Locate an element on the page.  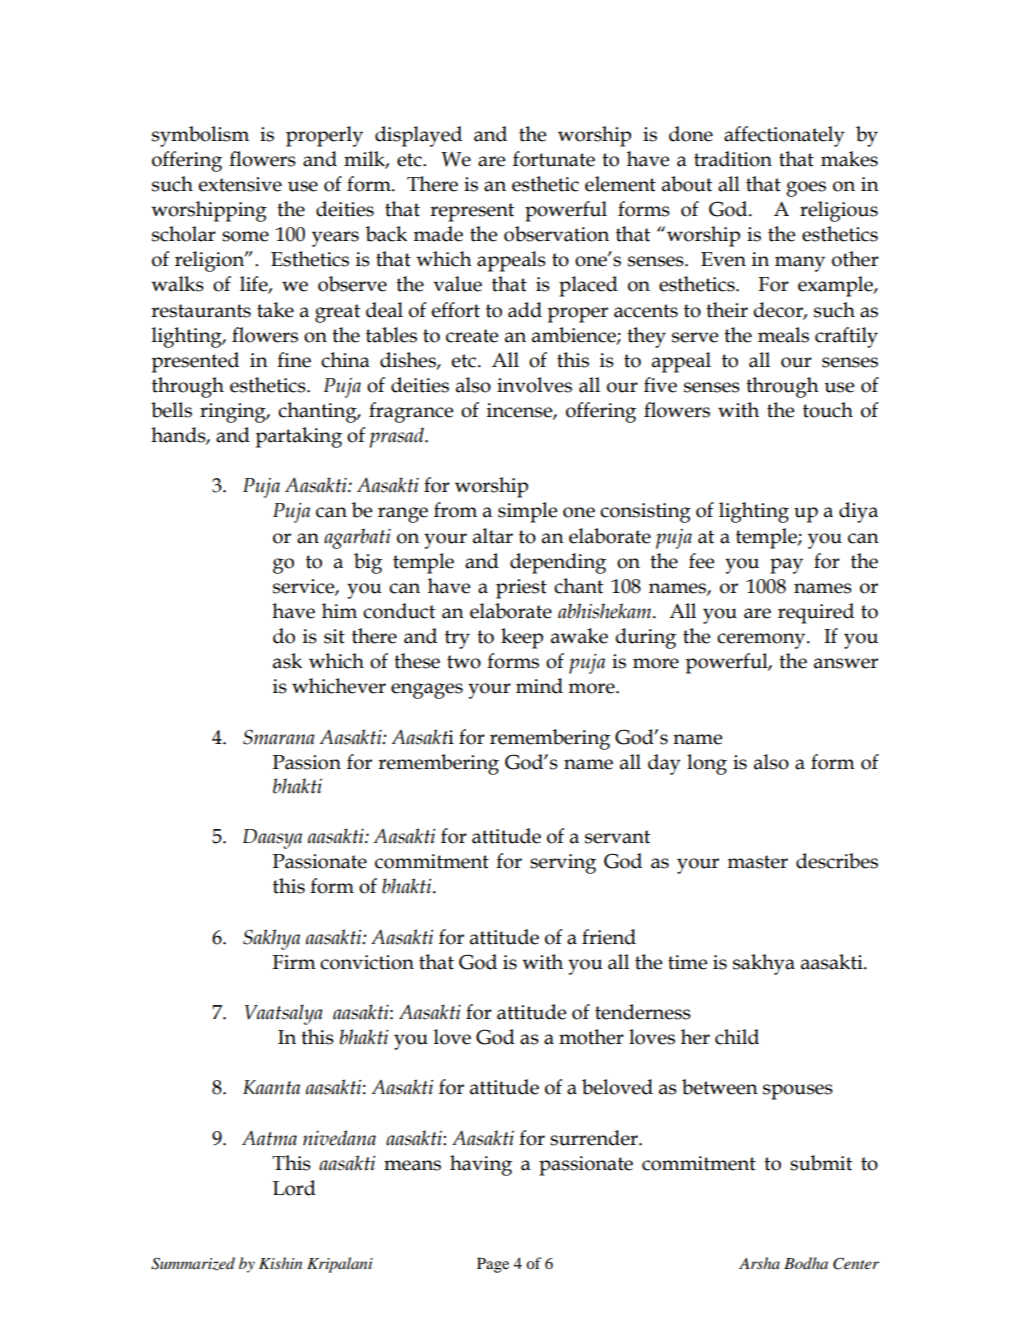
master is located at coordinates (757, 862).
